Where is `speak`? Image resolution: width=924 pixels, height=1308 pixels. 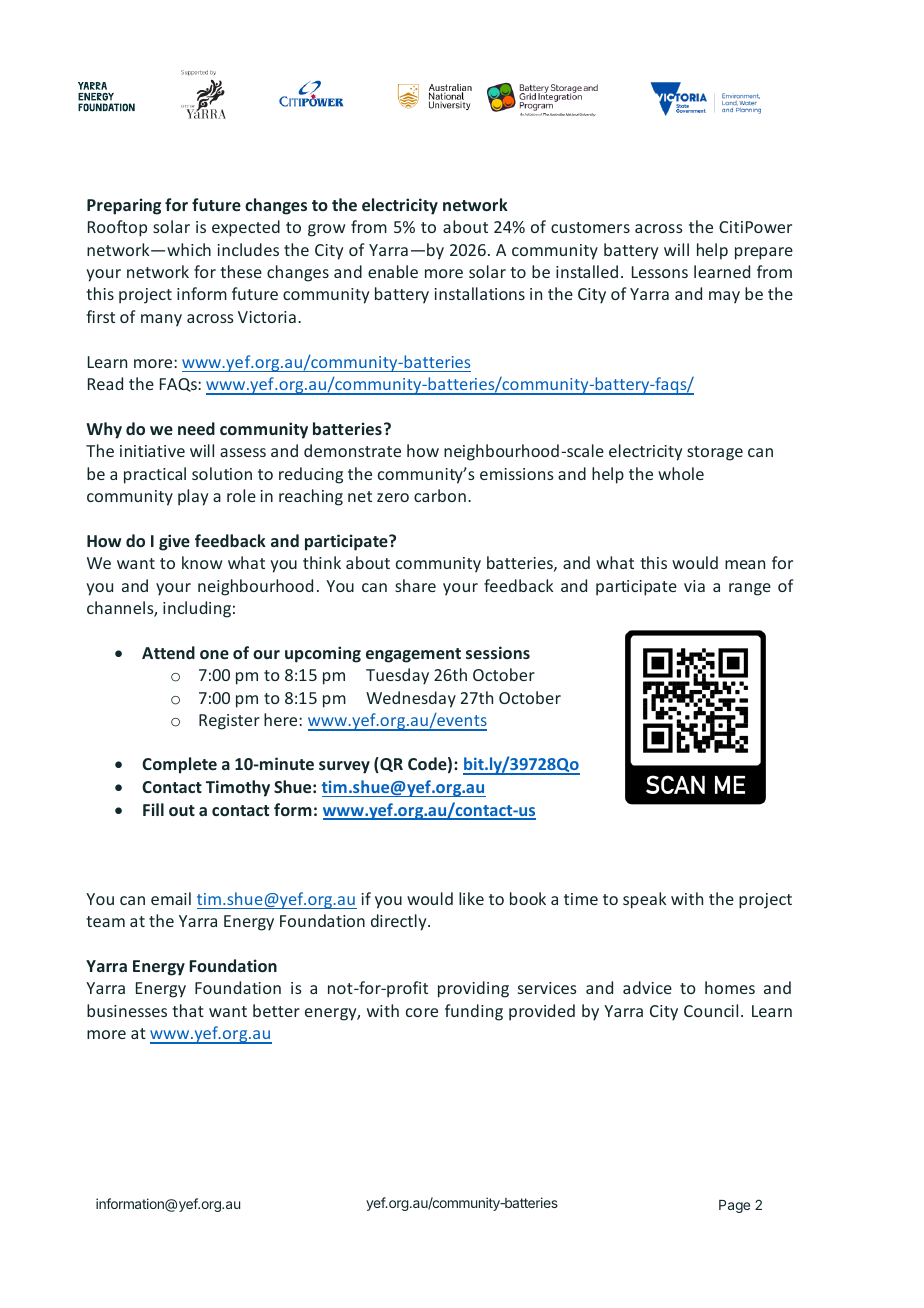
speak is located at coordinates (644, 900).
